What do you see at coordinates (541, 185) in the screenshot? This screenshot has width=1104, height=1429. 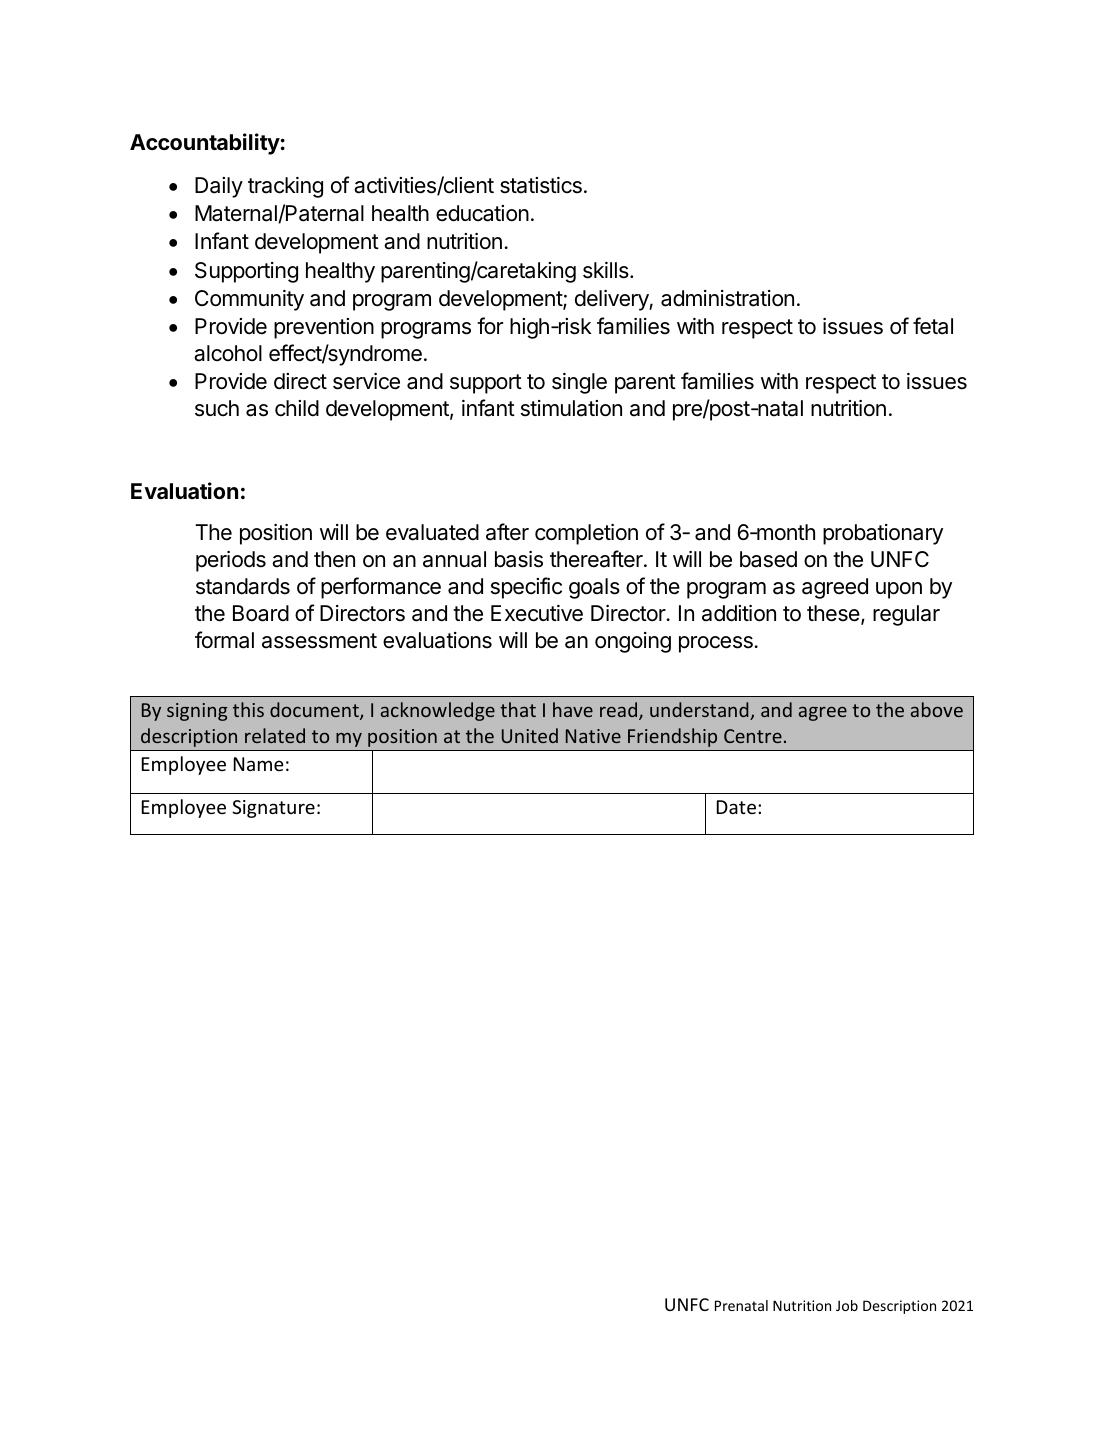 I see `statistics` at bounding box center [541, 185].
